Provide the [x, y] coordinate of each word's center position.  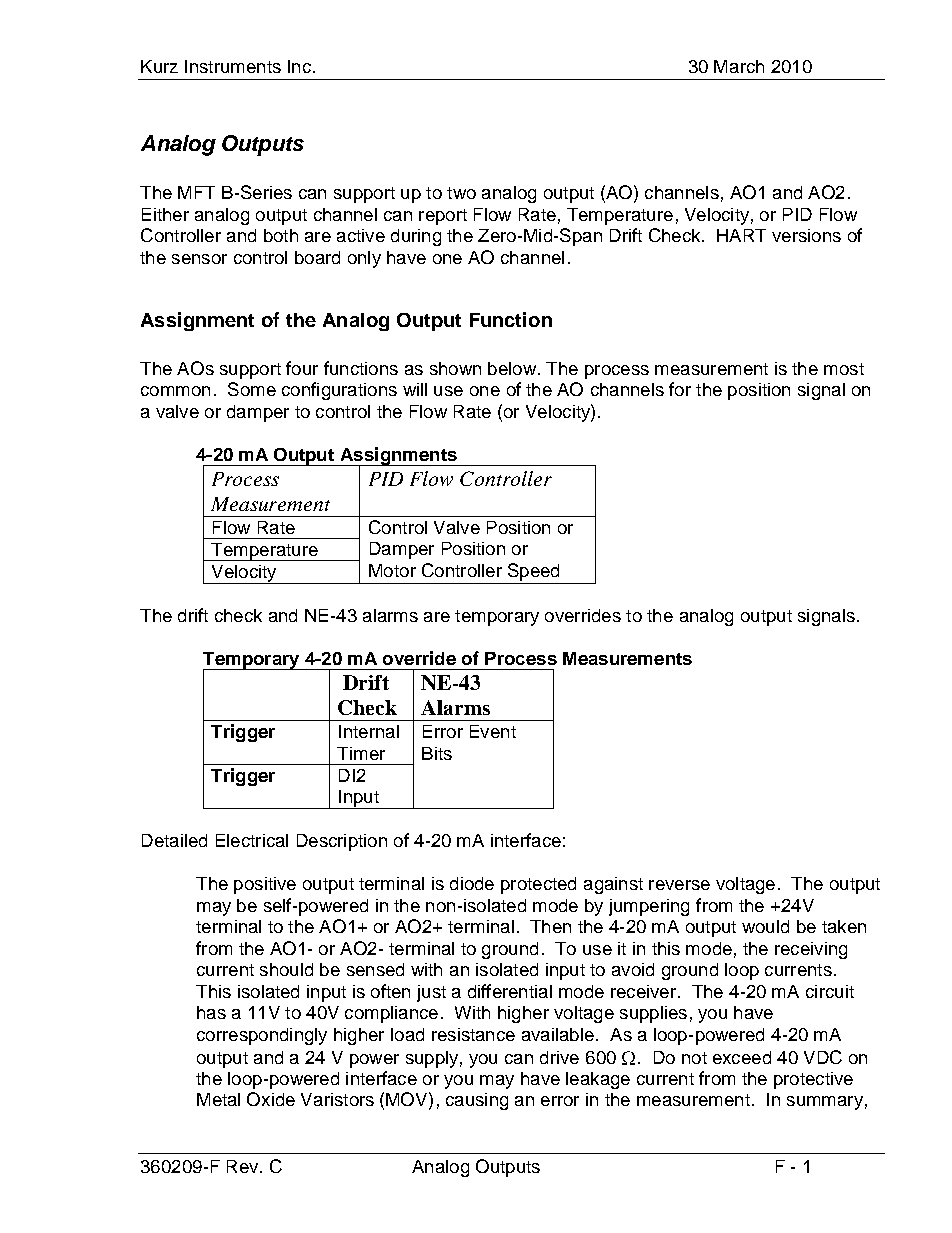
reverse [679, 885]
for [680, 389]
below [512, 368]
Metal [218, 1099]
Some [252, 389]
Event [493, 731]
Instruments [233, 66]
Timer [361, 753]
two [461, 193]
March [739, 66]
